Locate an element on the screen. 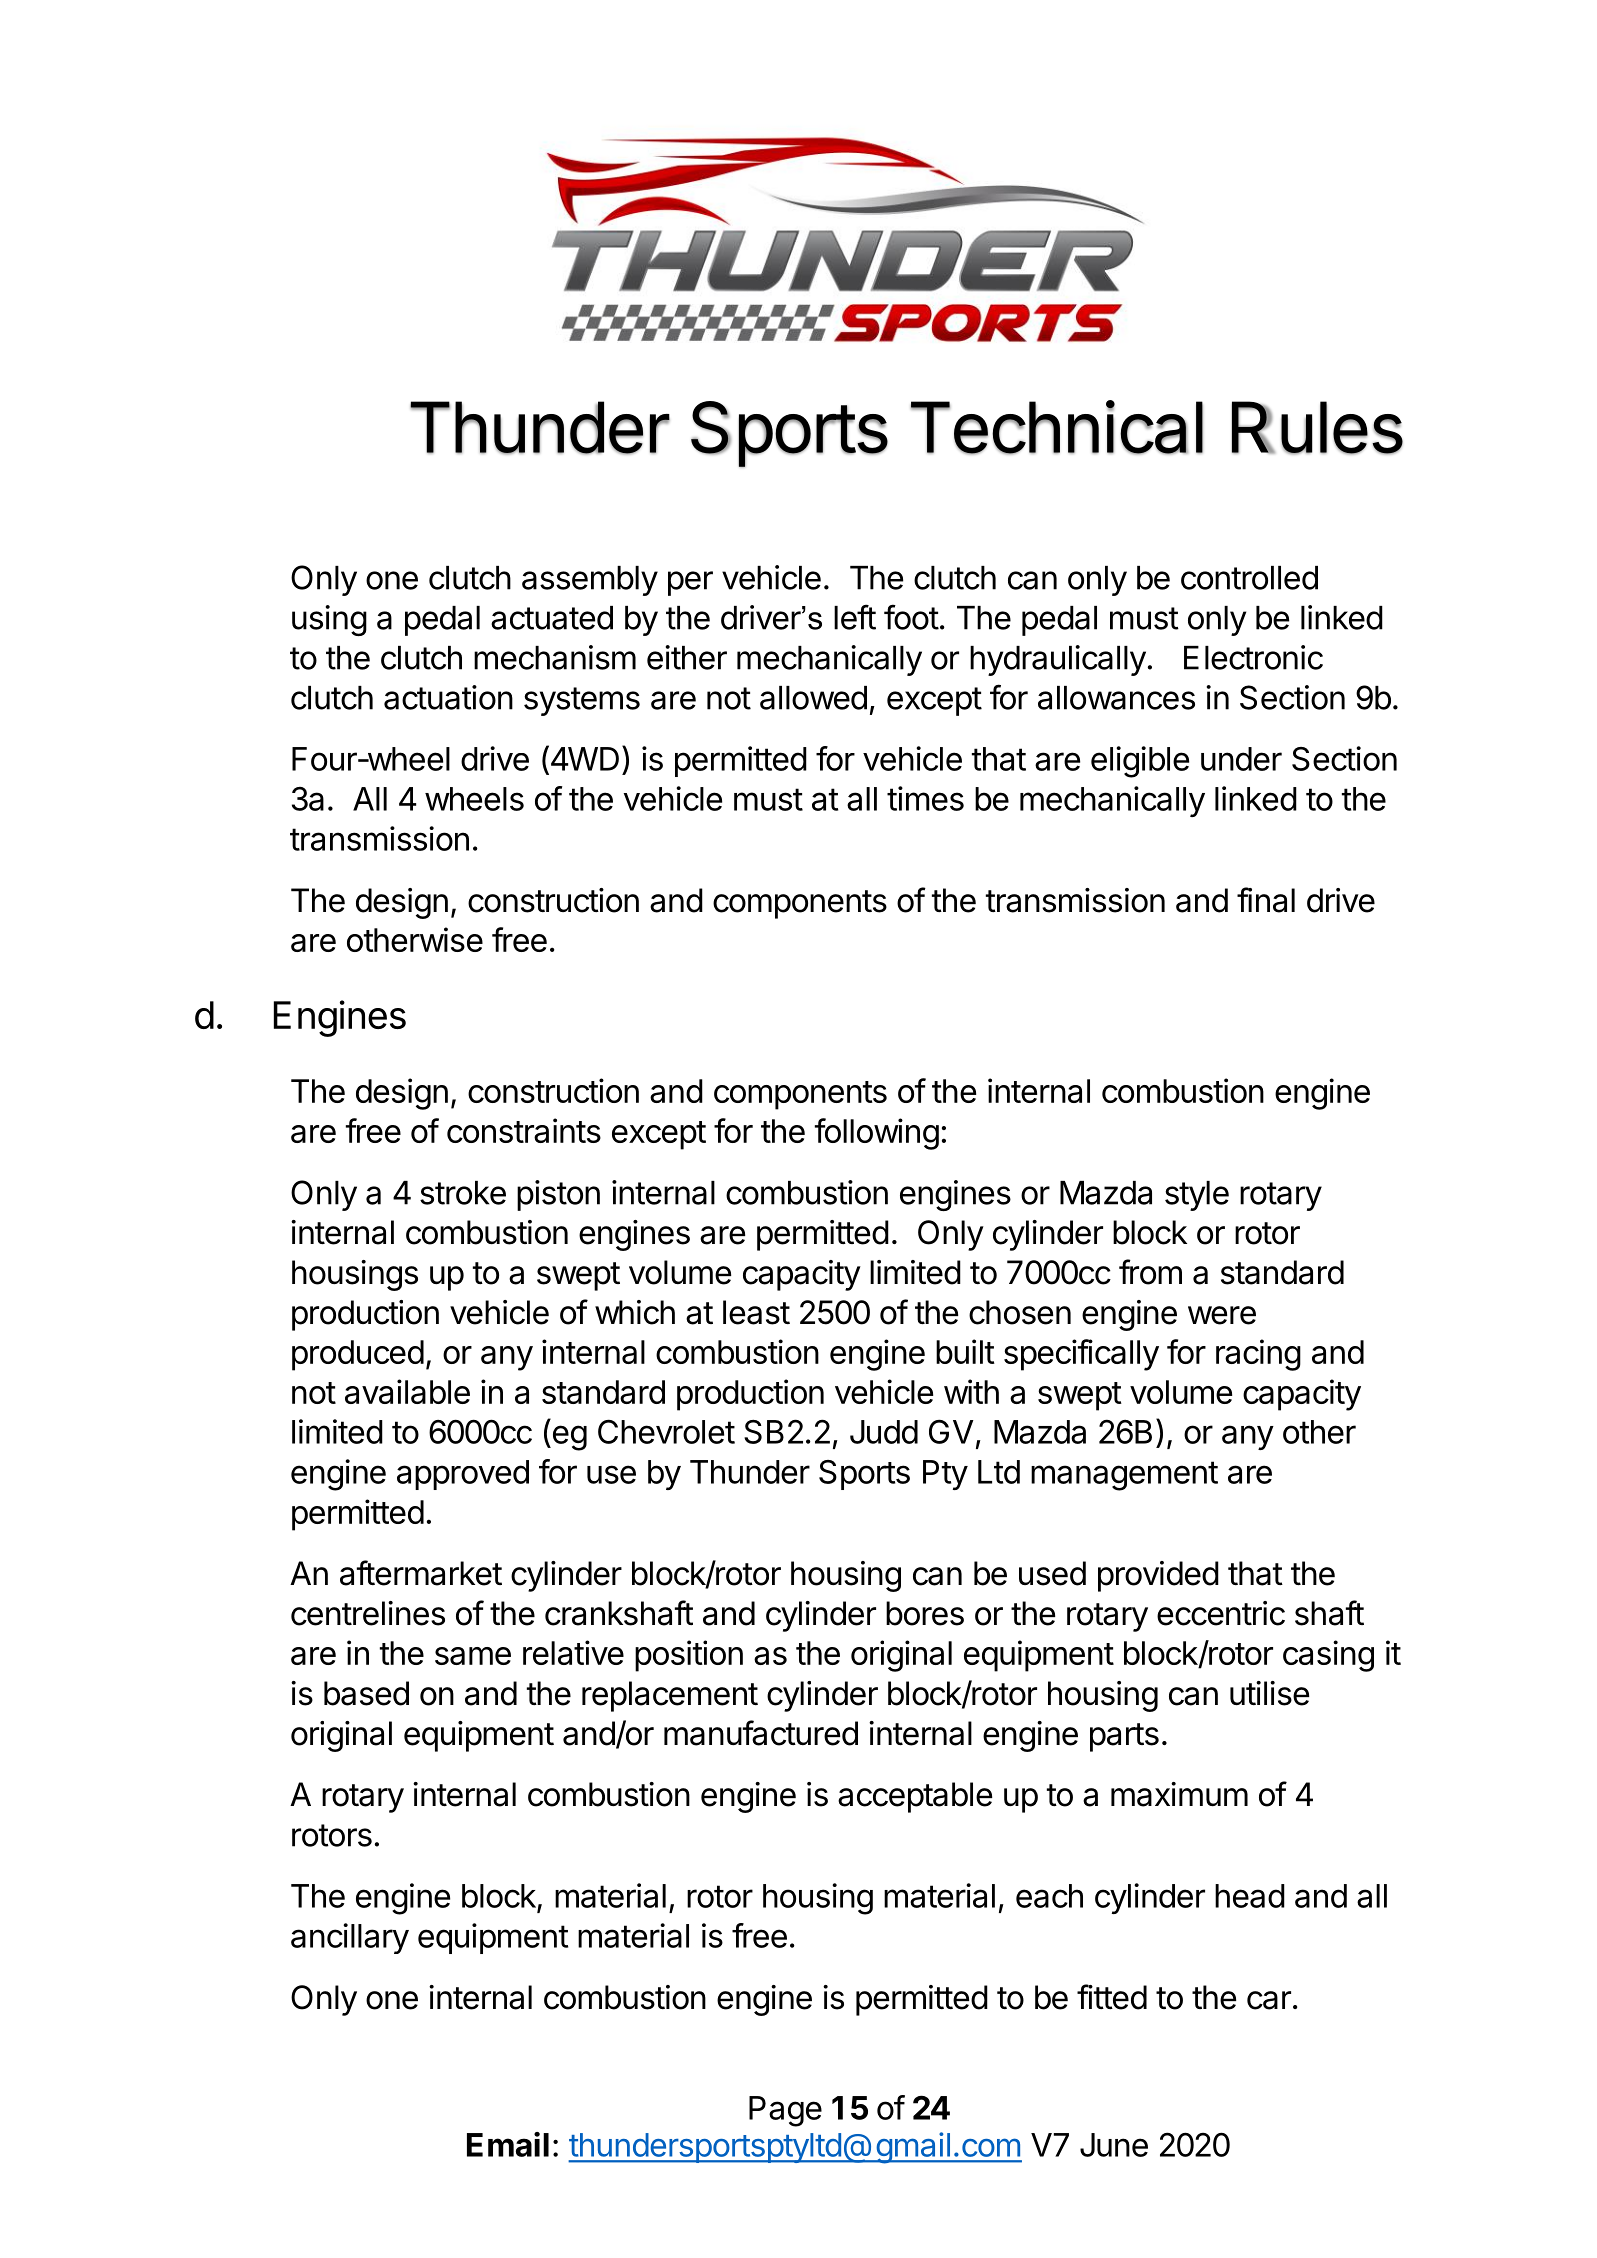 The width and height of the screenshot is (1597, 2258). Page is located at coordinates (785, 2111).
